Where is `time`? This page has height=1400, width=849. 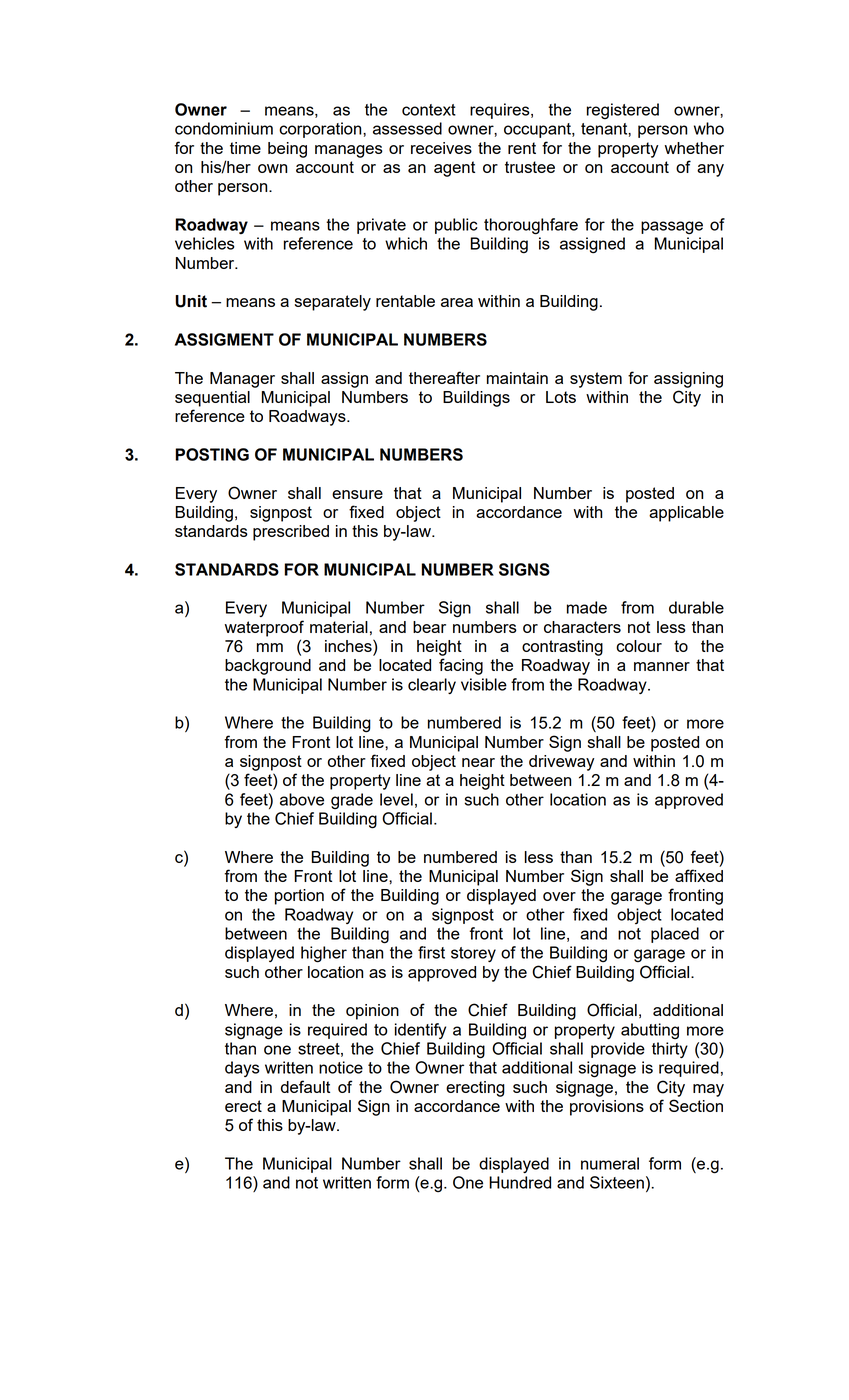 time is located at coordinates (245, 148).
